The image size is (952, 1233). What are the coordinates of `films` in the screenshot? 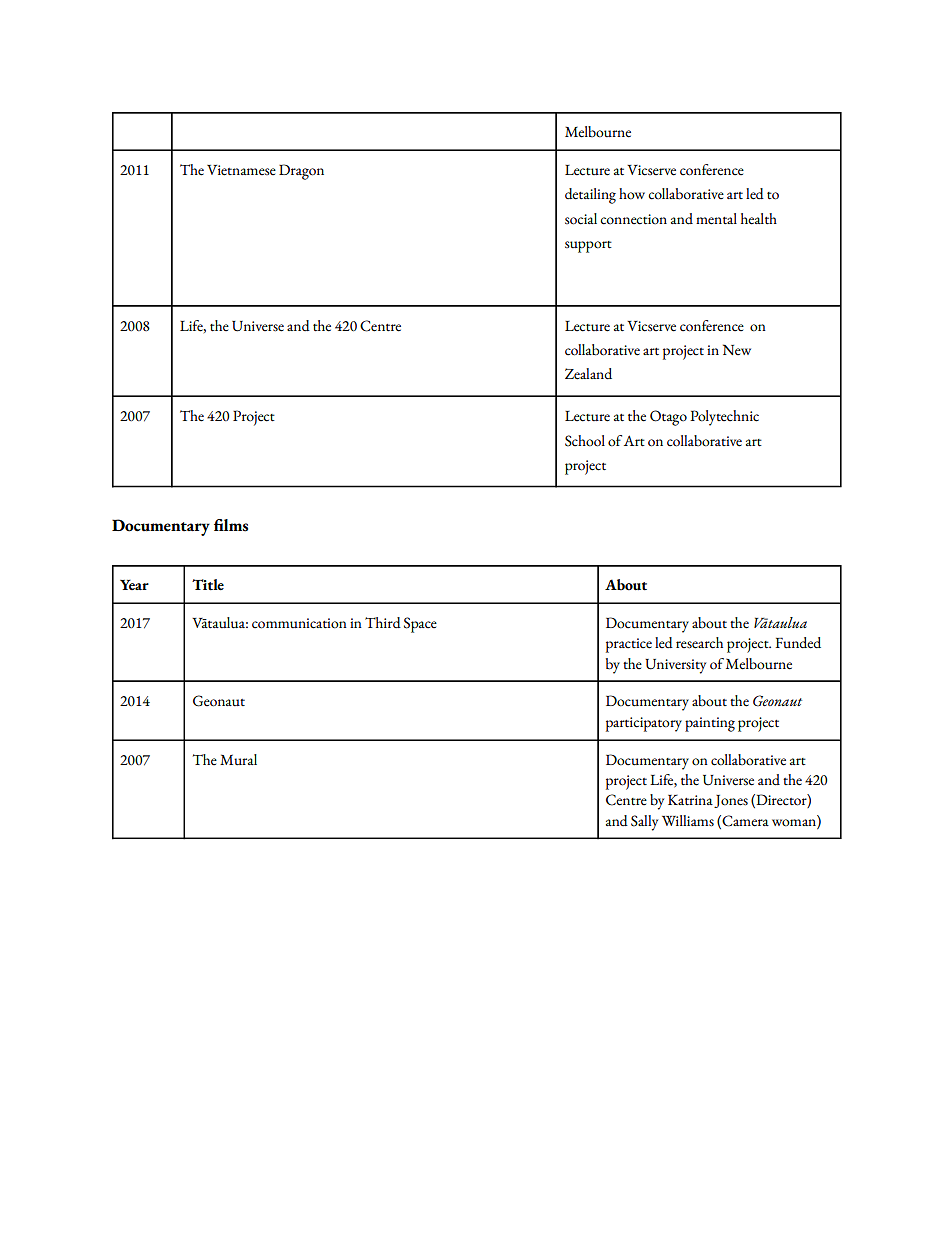 It's located at (231, 525).
